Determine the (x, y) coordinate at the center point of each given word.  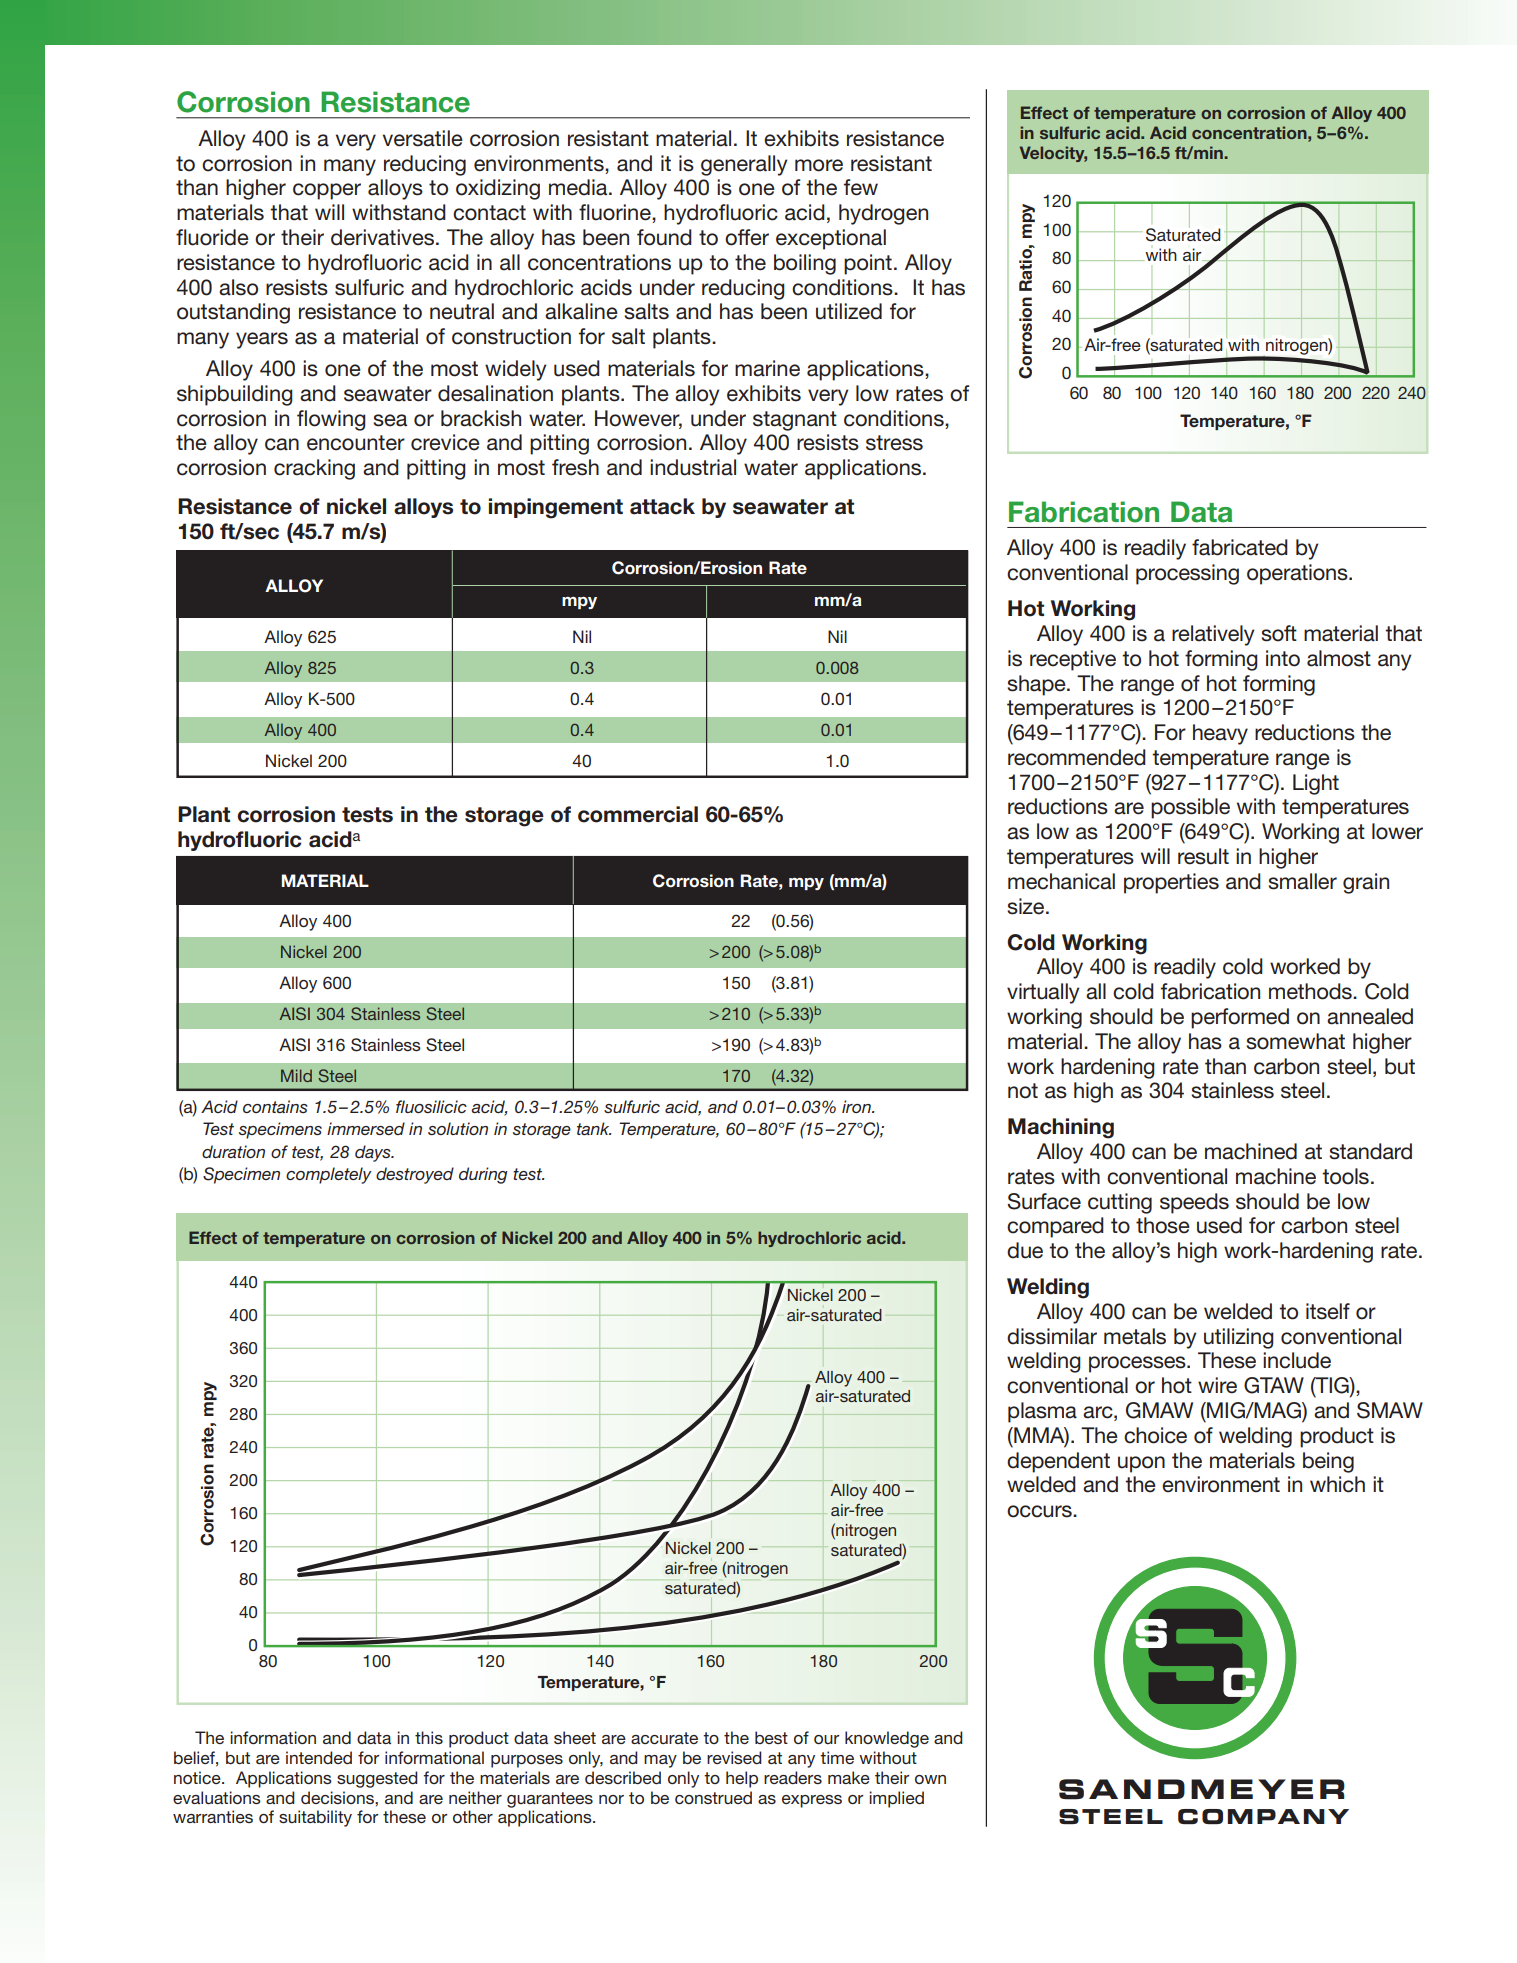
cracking (314, 469)
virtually (1043, 993)
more (819, 165)
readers (793, 1777)
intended (319, 1757)
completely (329, 1175)
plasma (1042, 1412)
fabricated (1240, 547)
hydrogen (883, 214)
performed (1240, 1018)
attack (662, 506)
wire (1217, 1385)
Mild (296, 1075)
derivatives (382, 237)
